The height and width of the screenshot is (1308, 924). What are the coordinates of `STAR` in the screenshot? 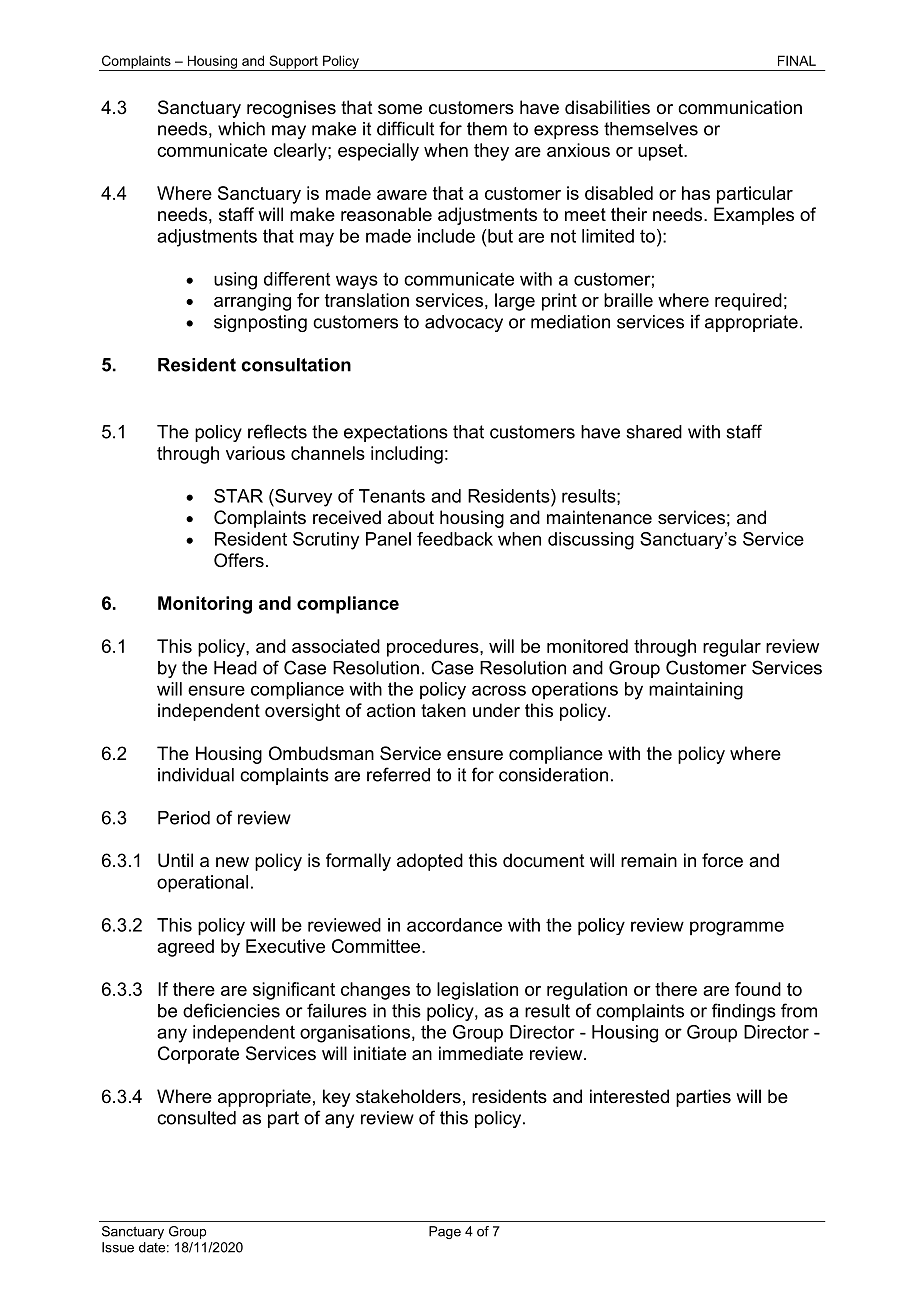 It's located at (238, 496).
